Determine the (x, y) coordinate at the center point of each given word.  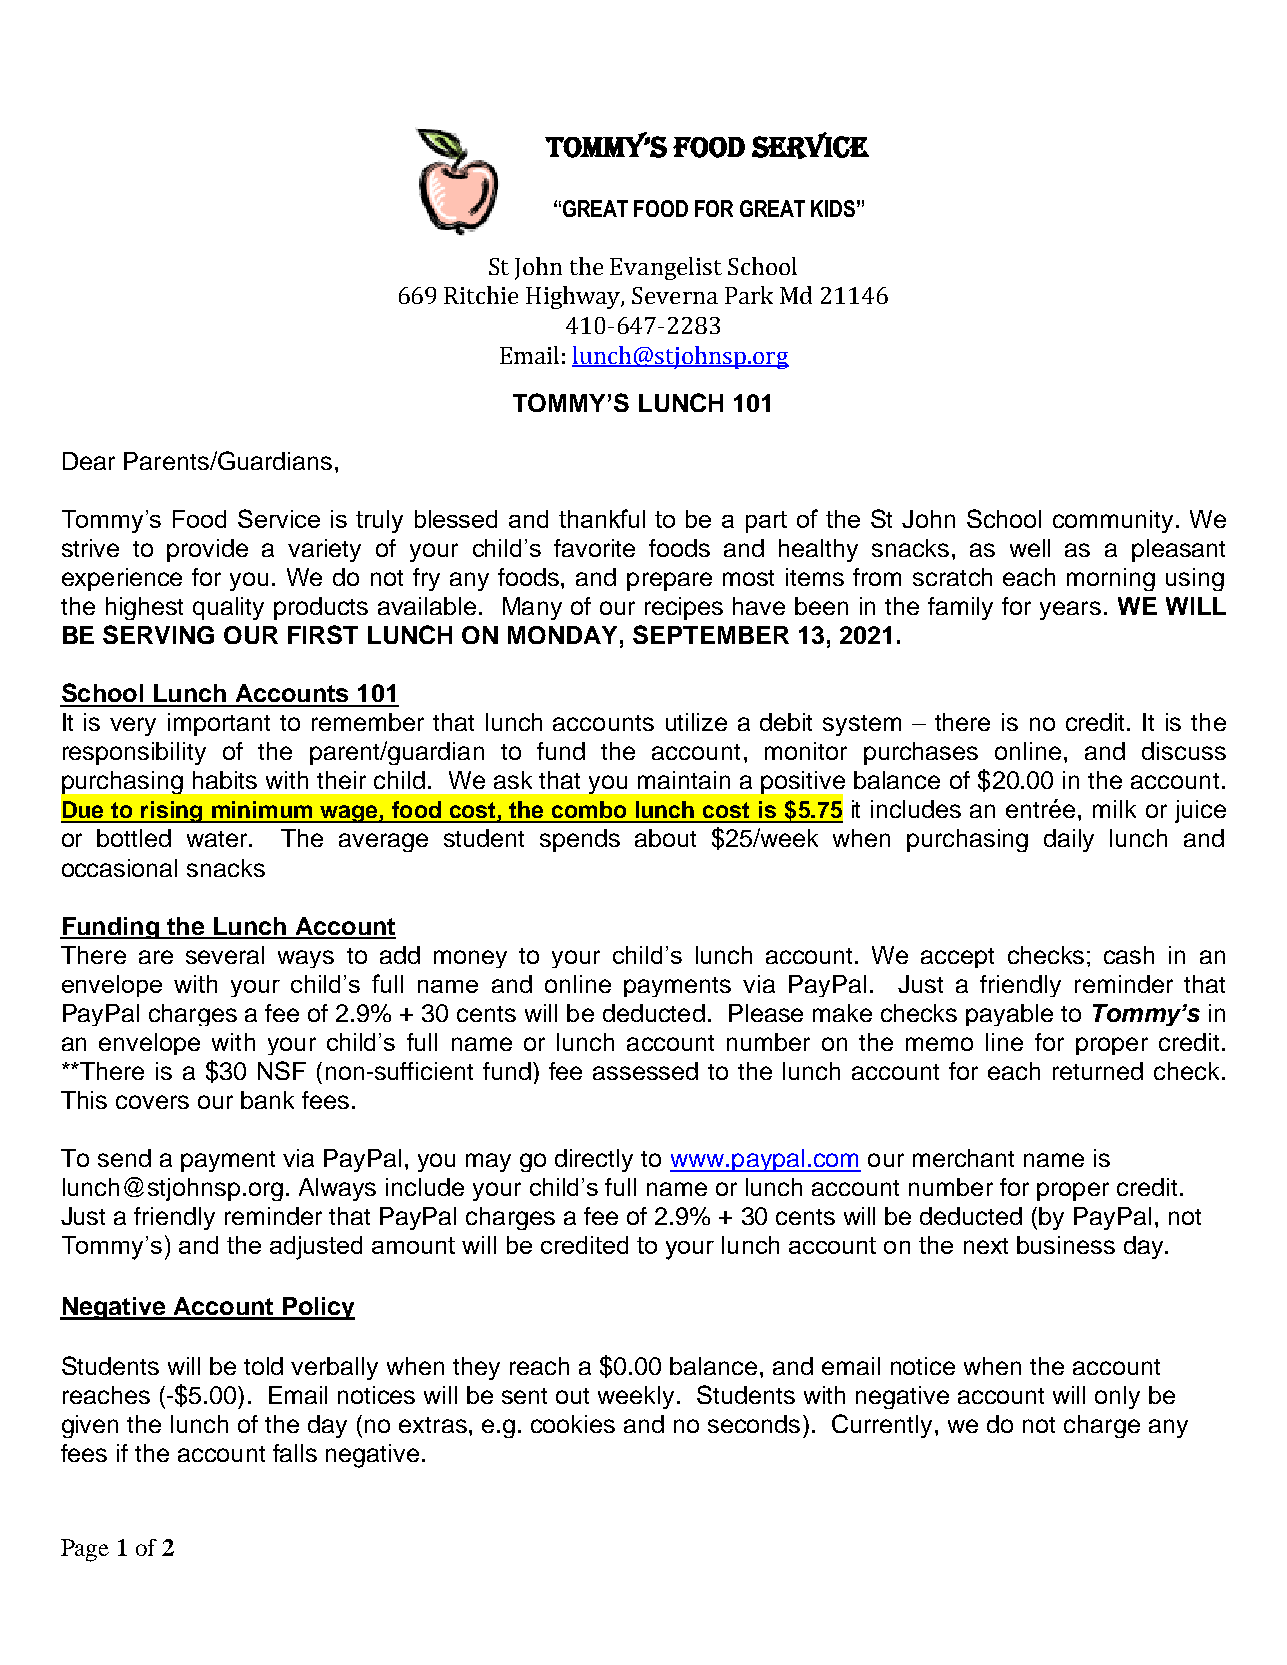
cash (1129, 955)
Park (749, 295)
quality (228, 608)
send (124, 1158)
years (1070, 610)
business (1066, 1245)
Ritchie (481, 295)
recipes (684, 608)
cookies (573, 1424)
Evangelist (666, 268)
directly (594, 1160)
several (225, 955)
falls (295, 1453)
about (665, 838)
